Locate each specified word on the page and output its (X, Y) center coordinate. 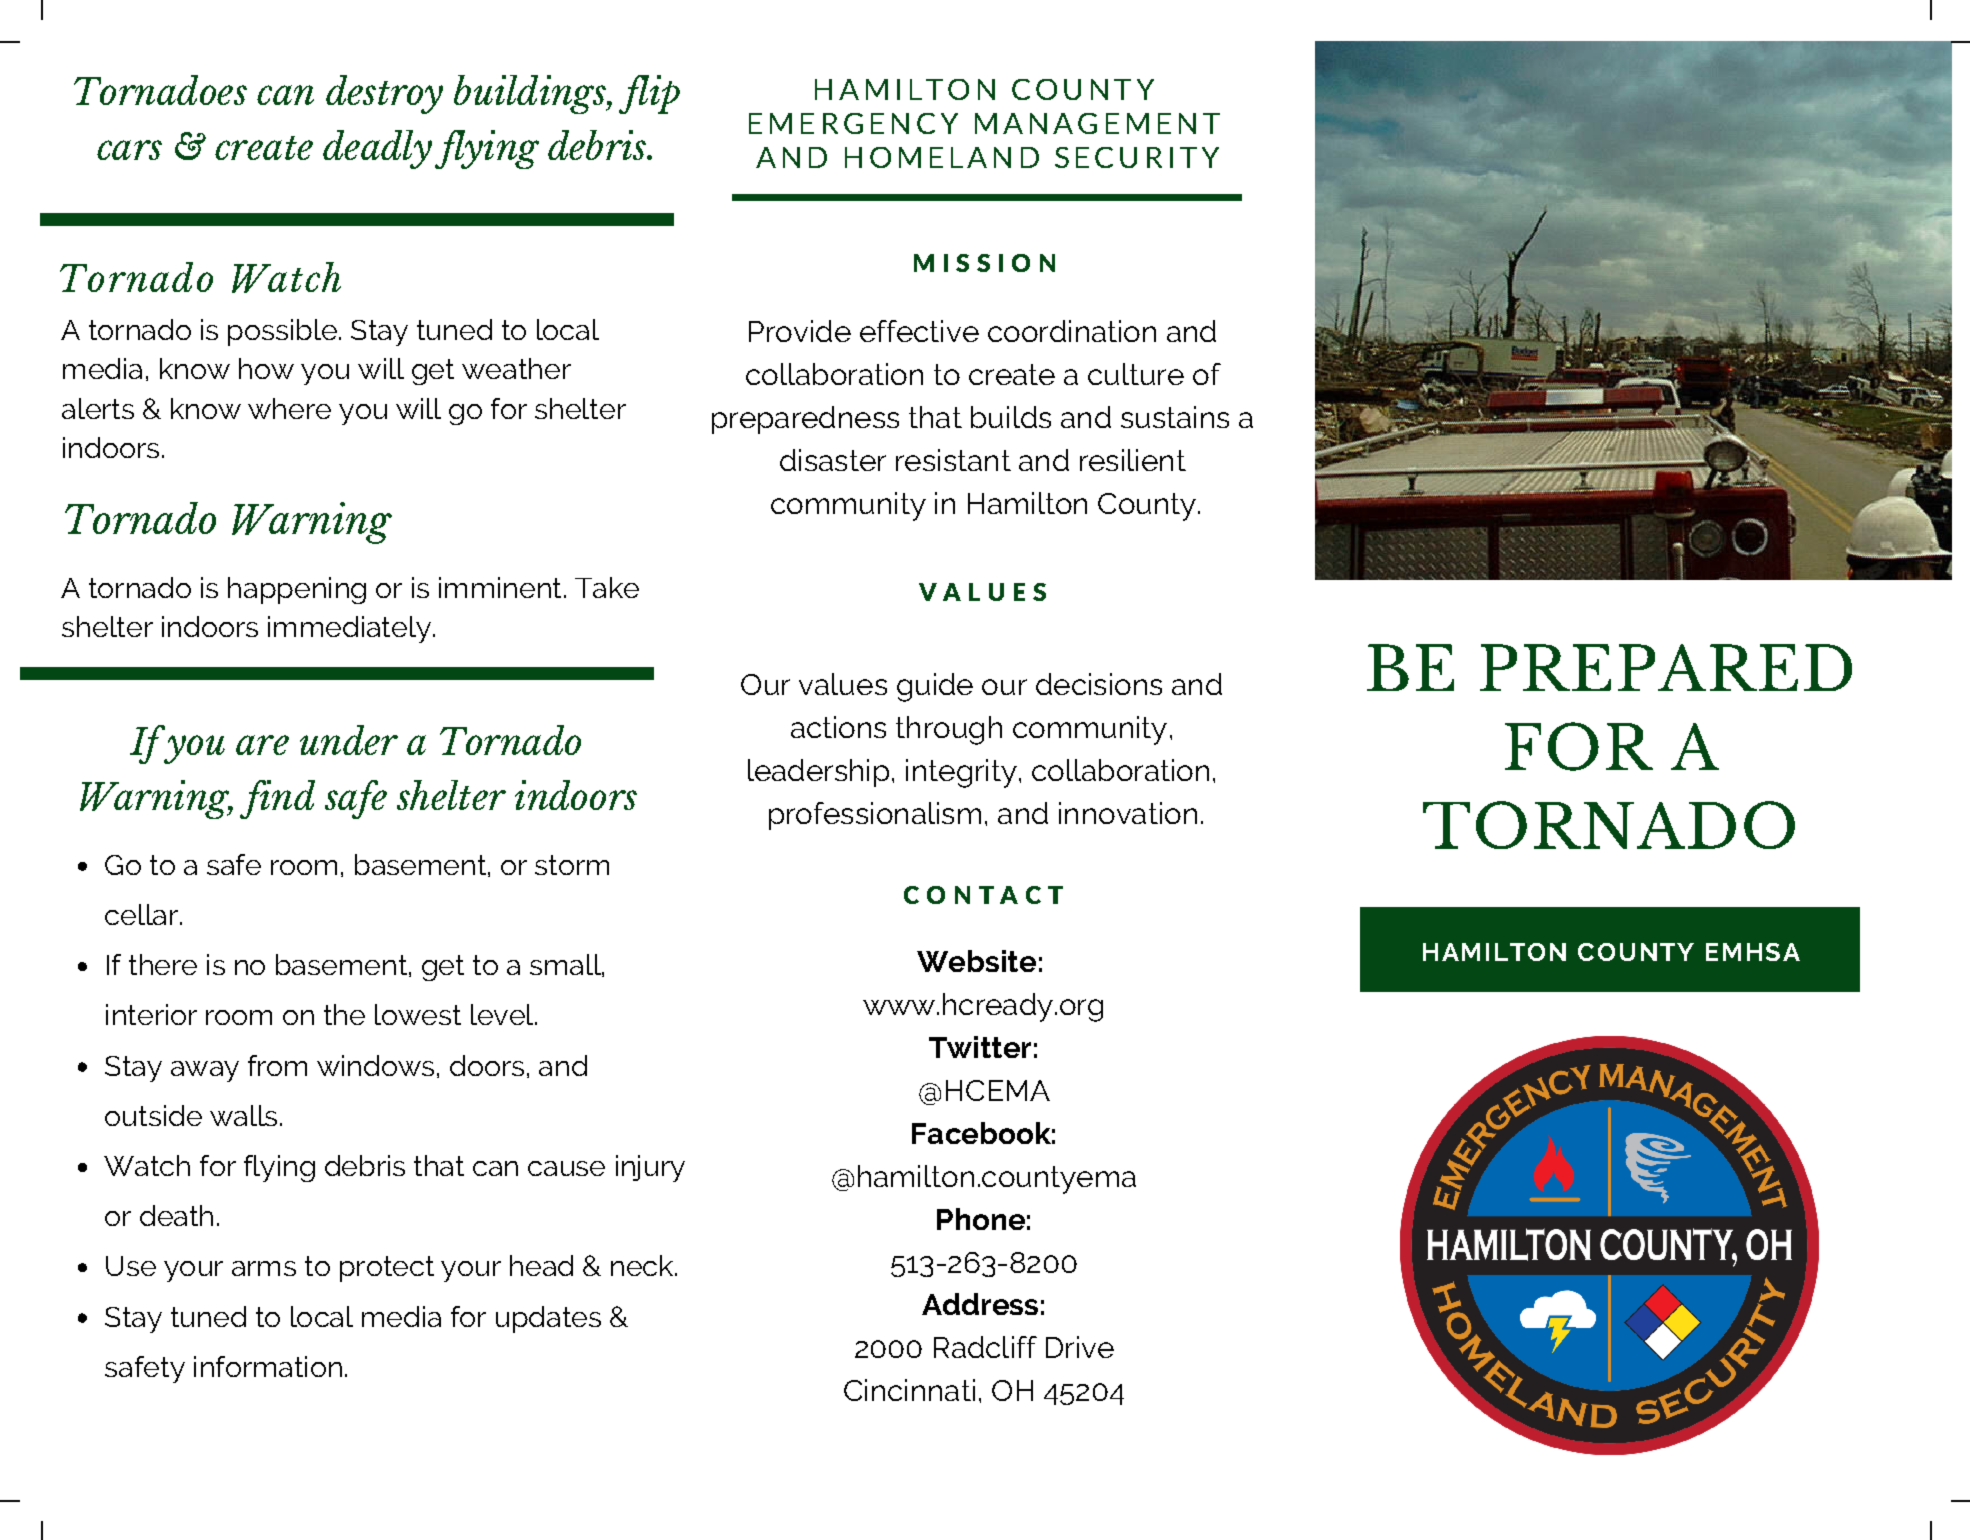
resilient (1133, 460)
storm (572, 865)
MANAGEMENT (1097, 123)
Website (976, 961)
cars (129, 150)
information (268, 1366)
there (163, 964)
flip (649, 94)
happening (297, 590)
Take (607, 587)
